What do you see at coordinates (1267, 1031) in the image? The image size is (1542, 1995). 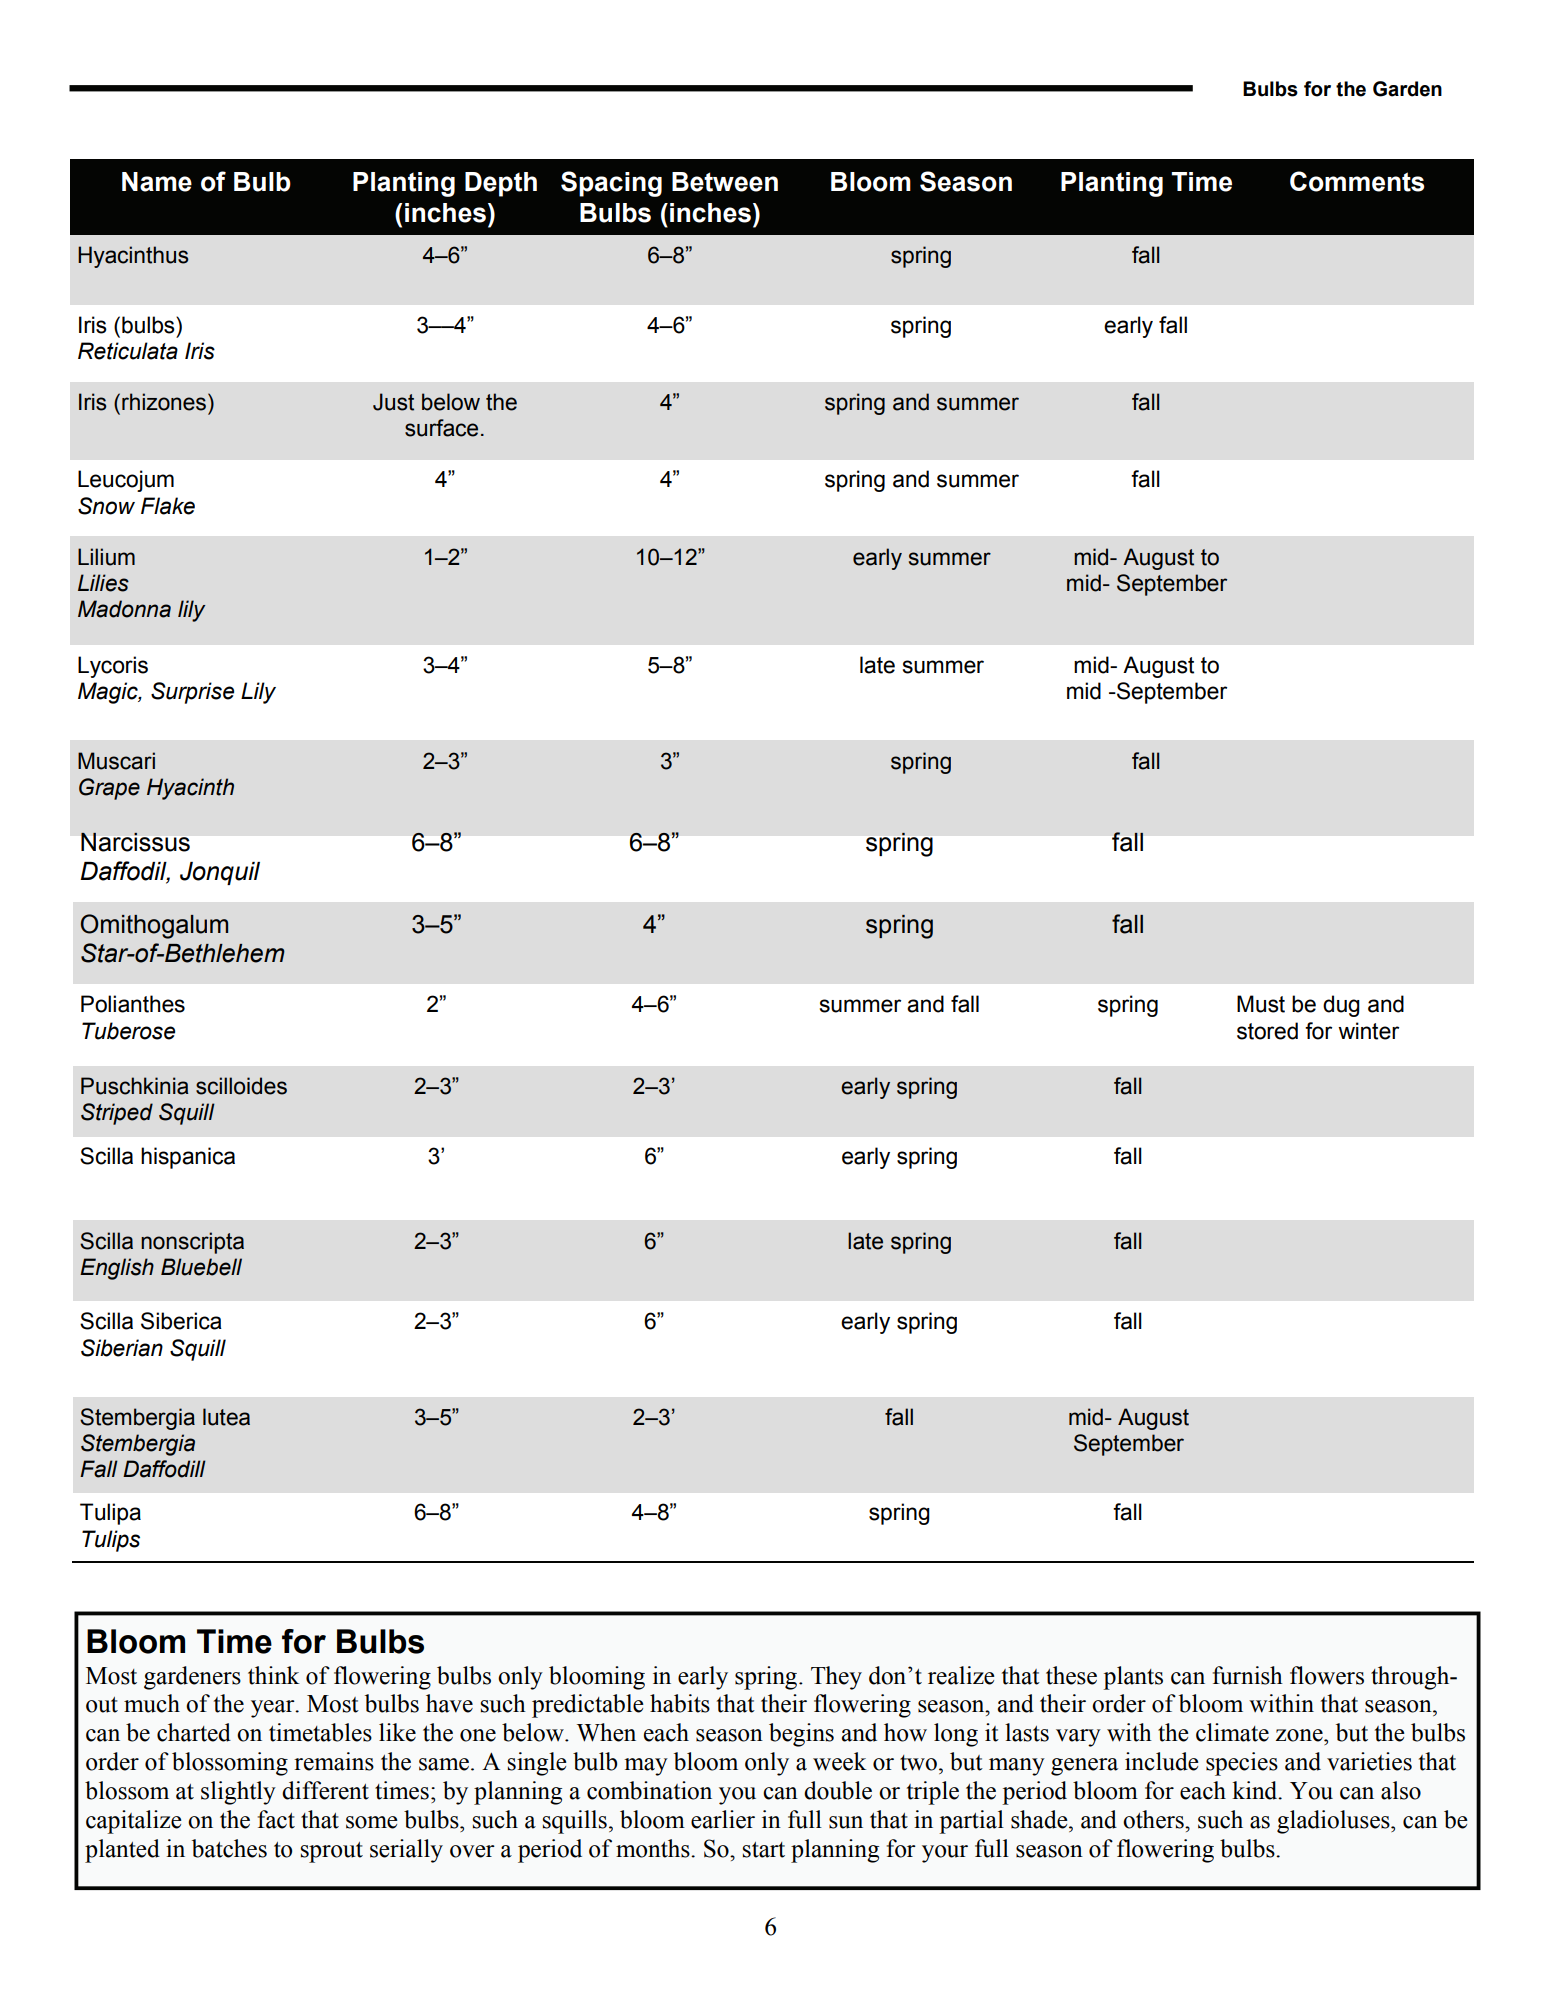 I see `stored` at bounding box center [1267, 1031].
